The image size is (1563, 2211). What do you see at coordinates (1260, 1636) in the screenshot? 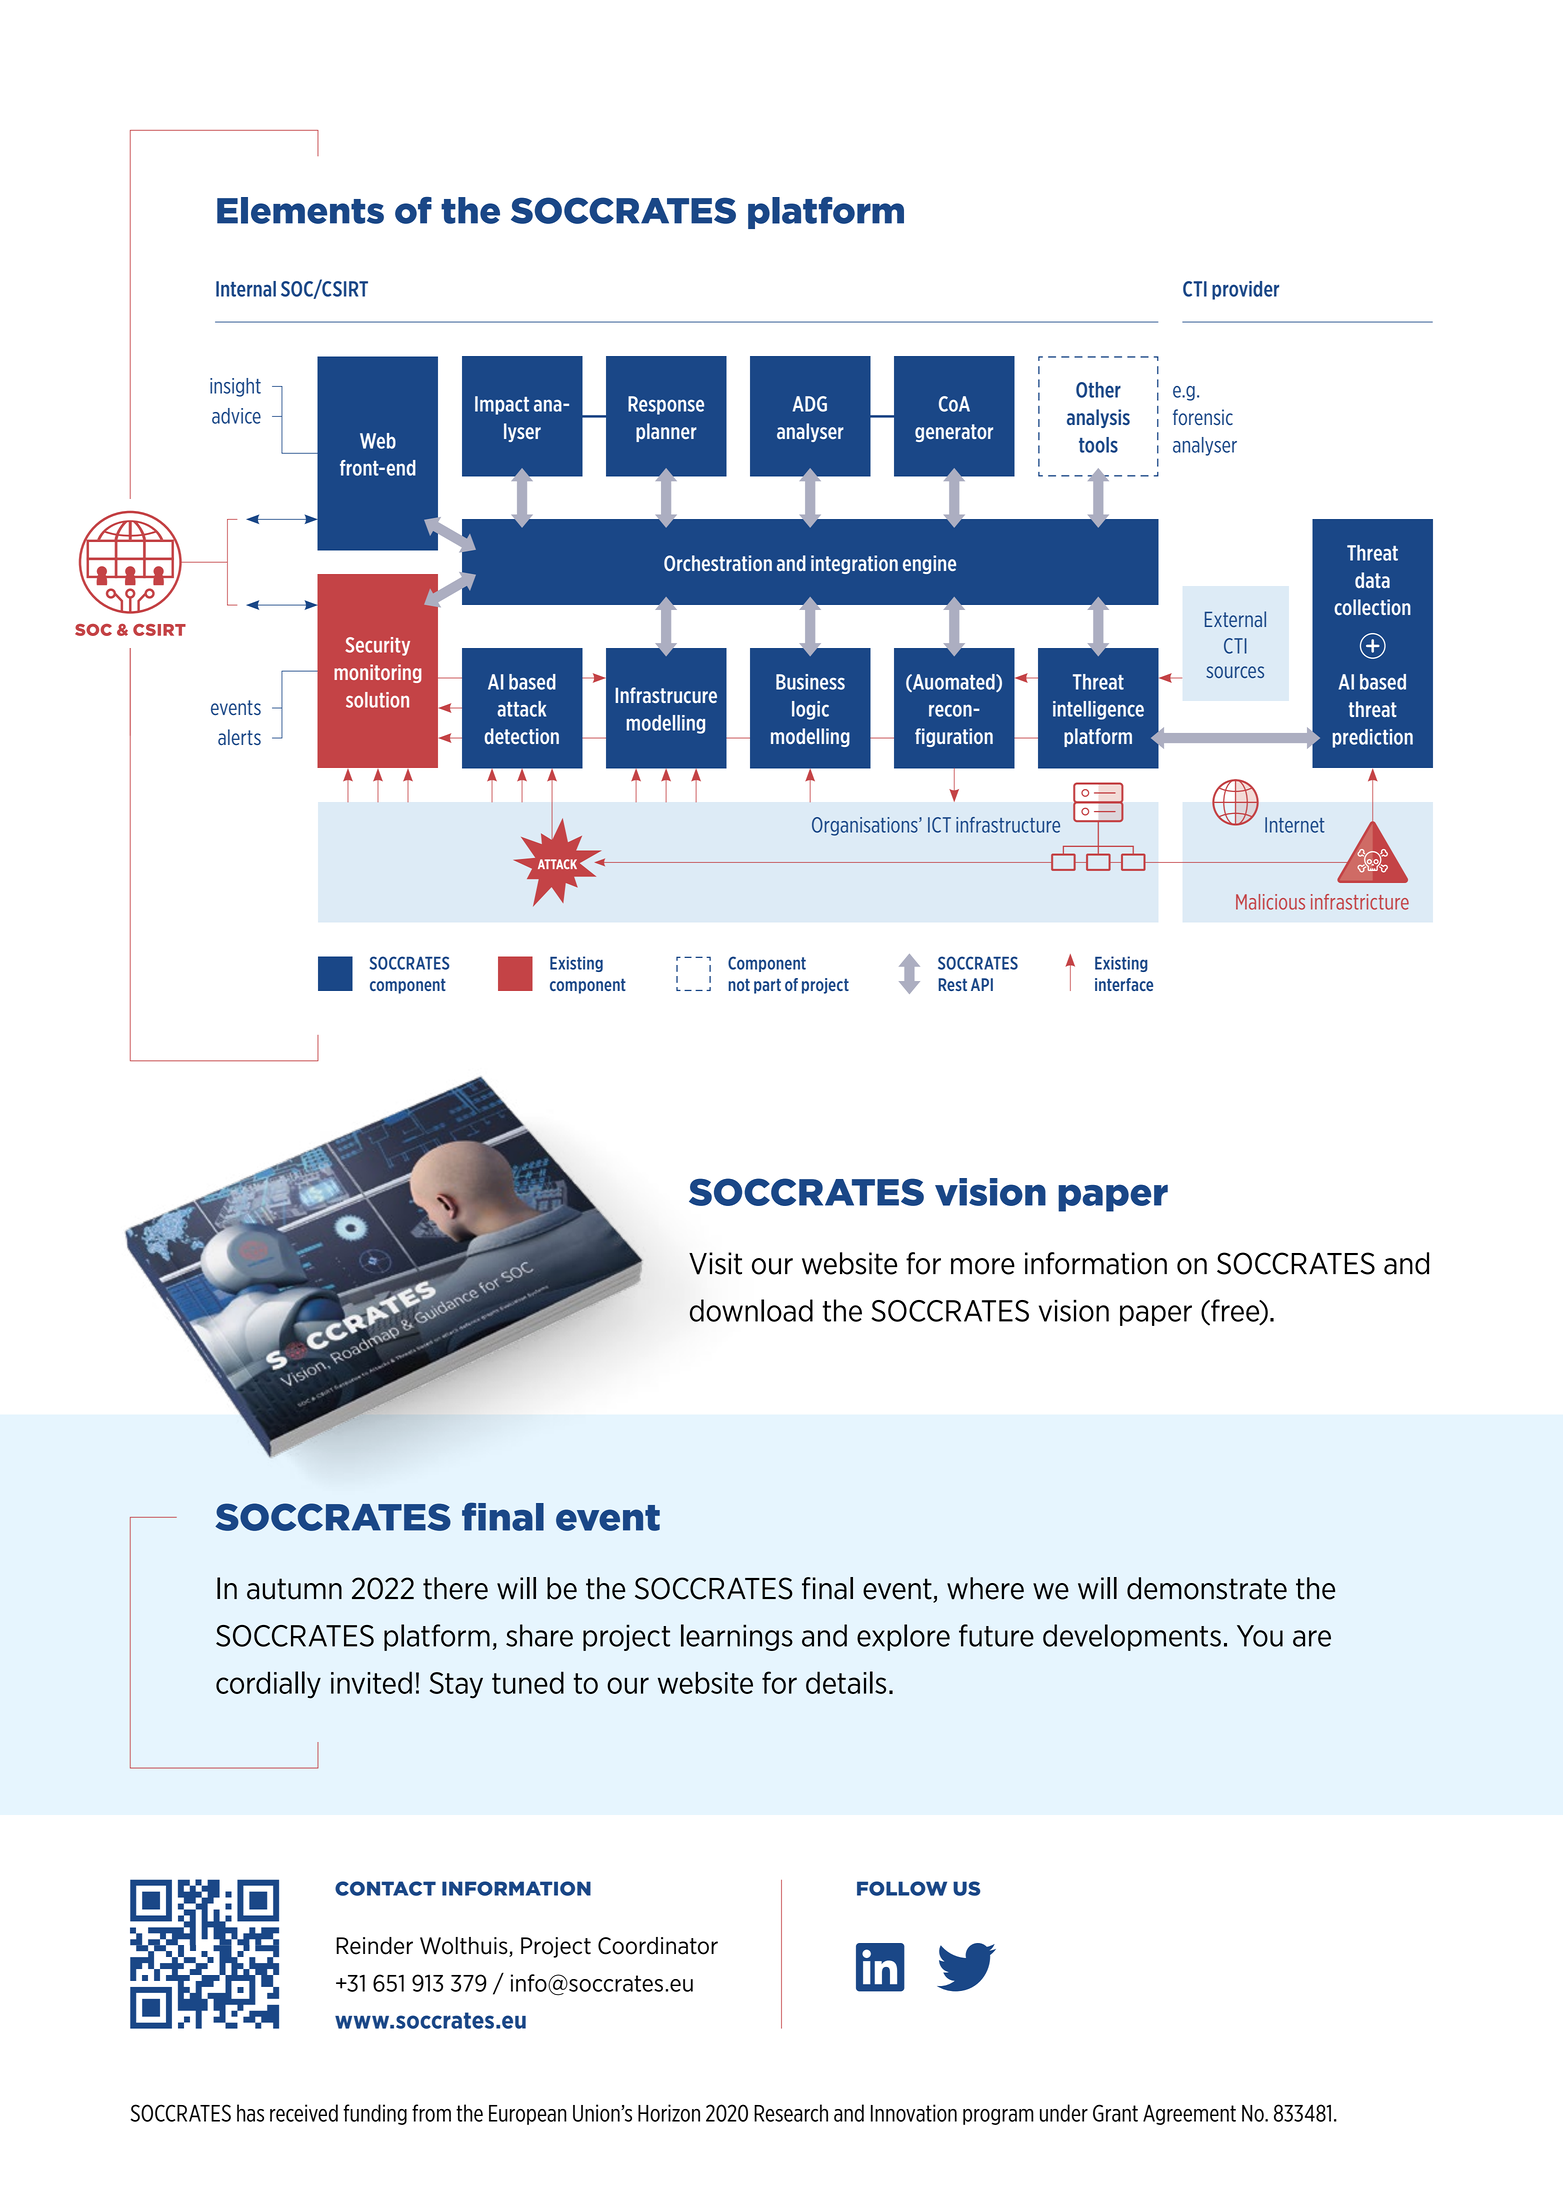
I see `You` at bounding box center [1260, 1636].
